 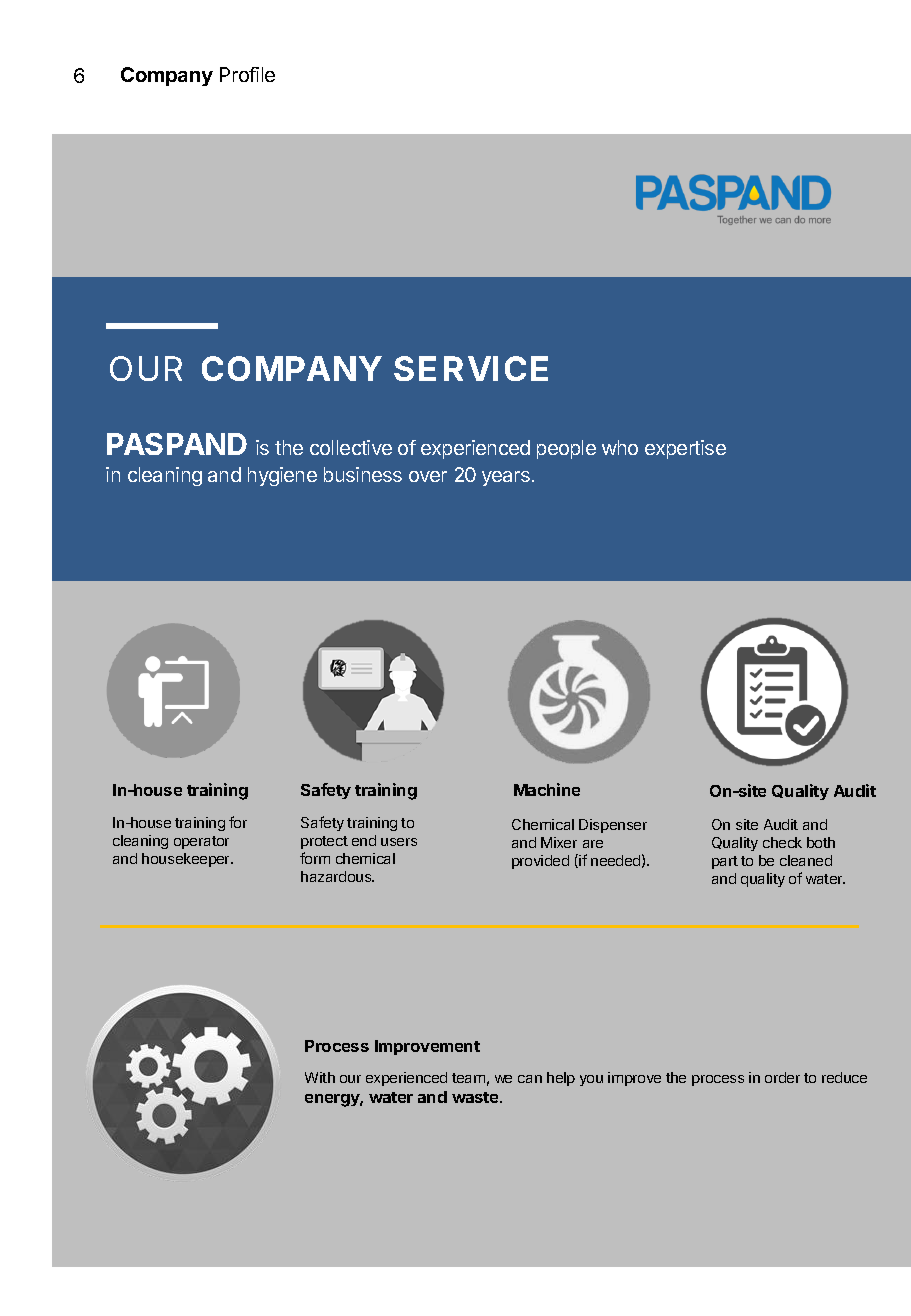 What do you see at coordinates (559, 842) in the image?
I see `Mixer` at bounding box center [559, 842].
